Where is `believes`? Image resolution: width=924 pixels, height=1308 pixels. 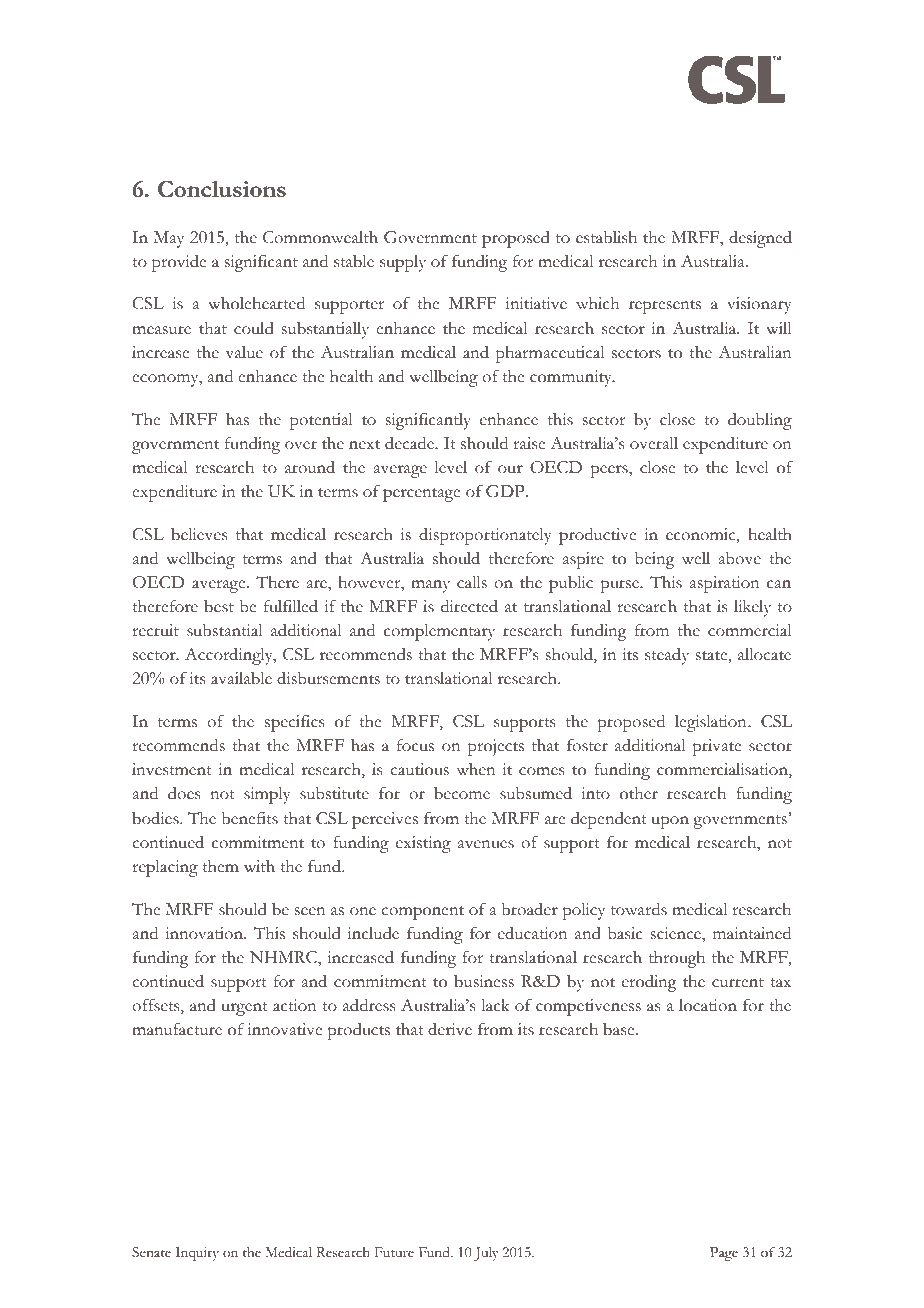 believes is located at coordinates (199, 534).
